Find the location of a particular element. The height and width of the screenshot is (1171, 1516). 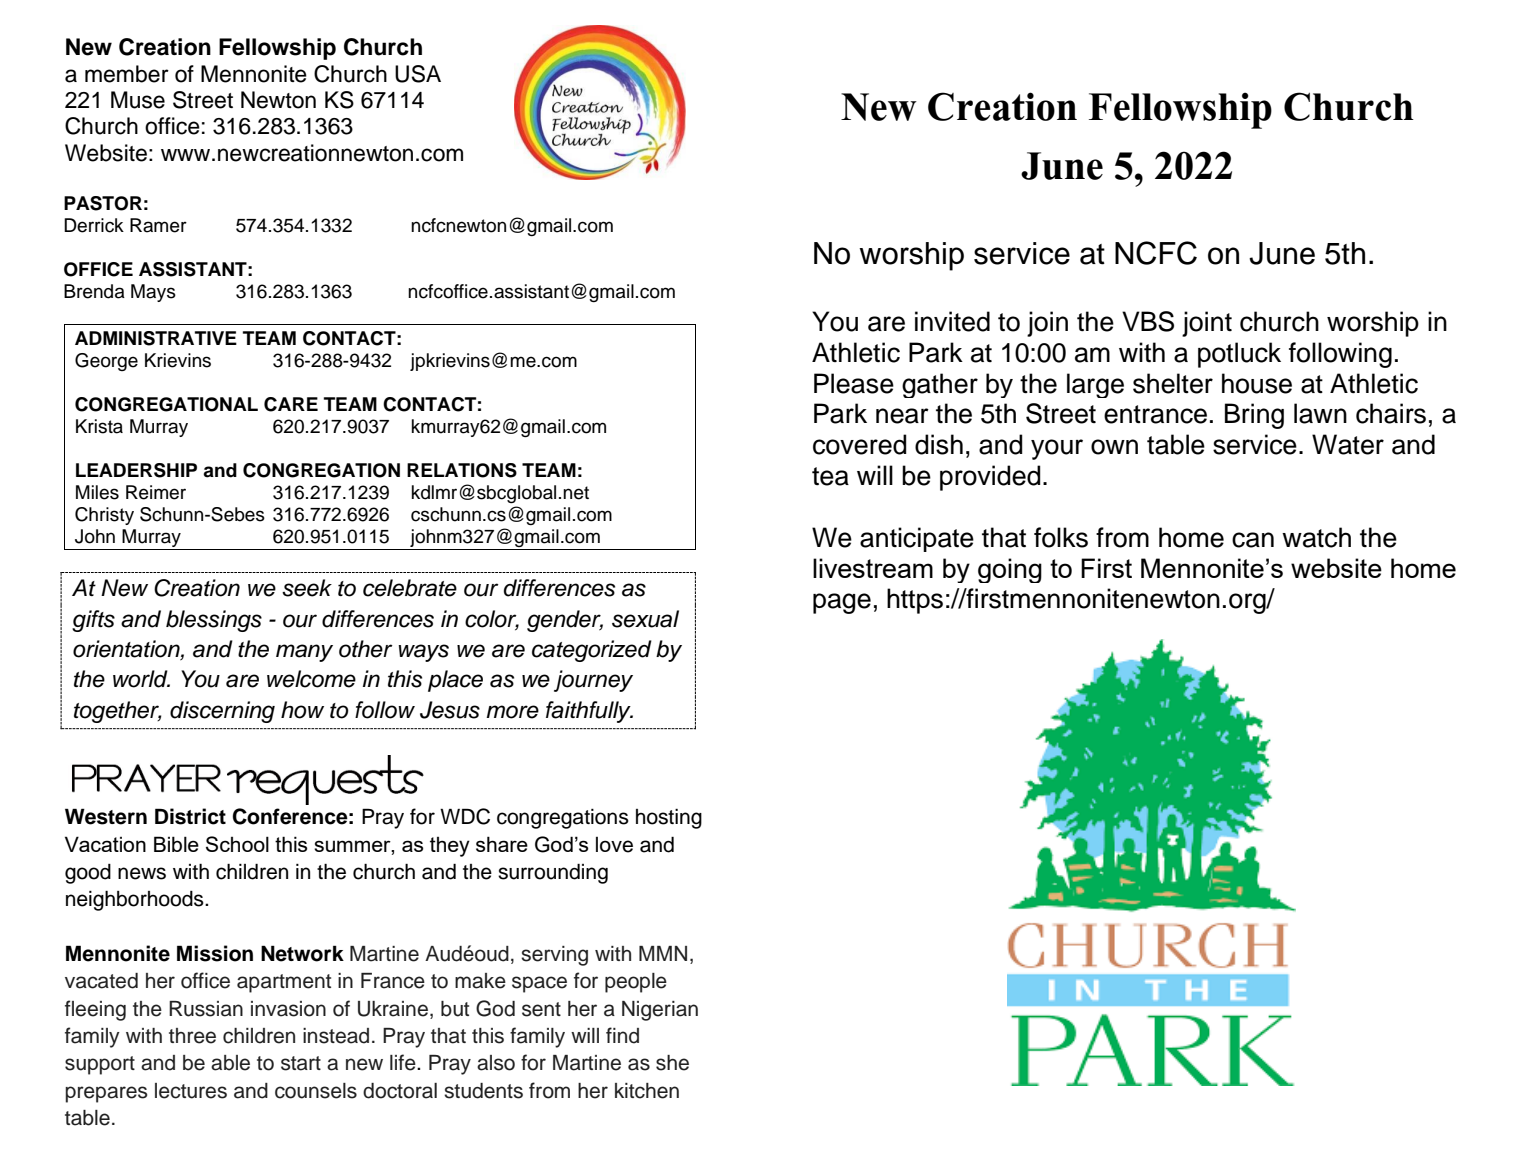

VBS is located at coordinates (1148, 321).
